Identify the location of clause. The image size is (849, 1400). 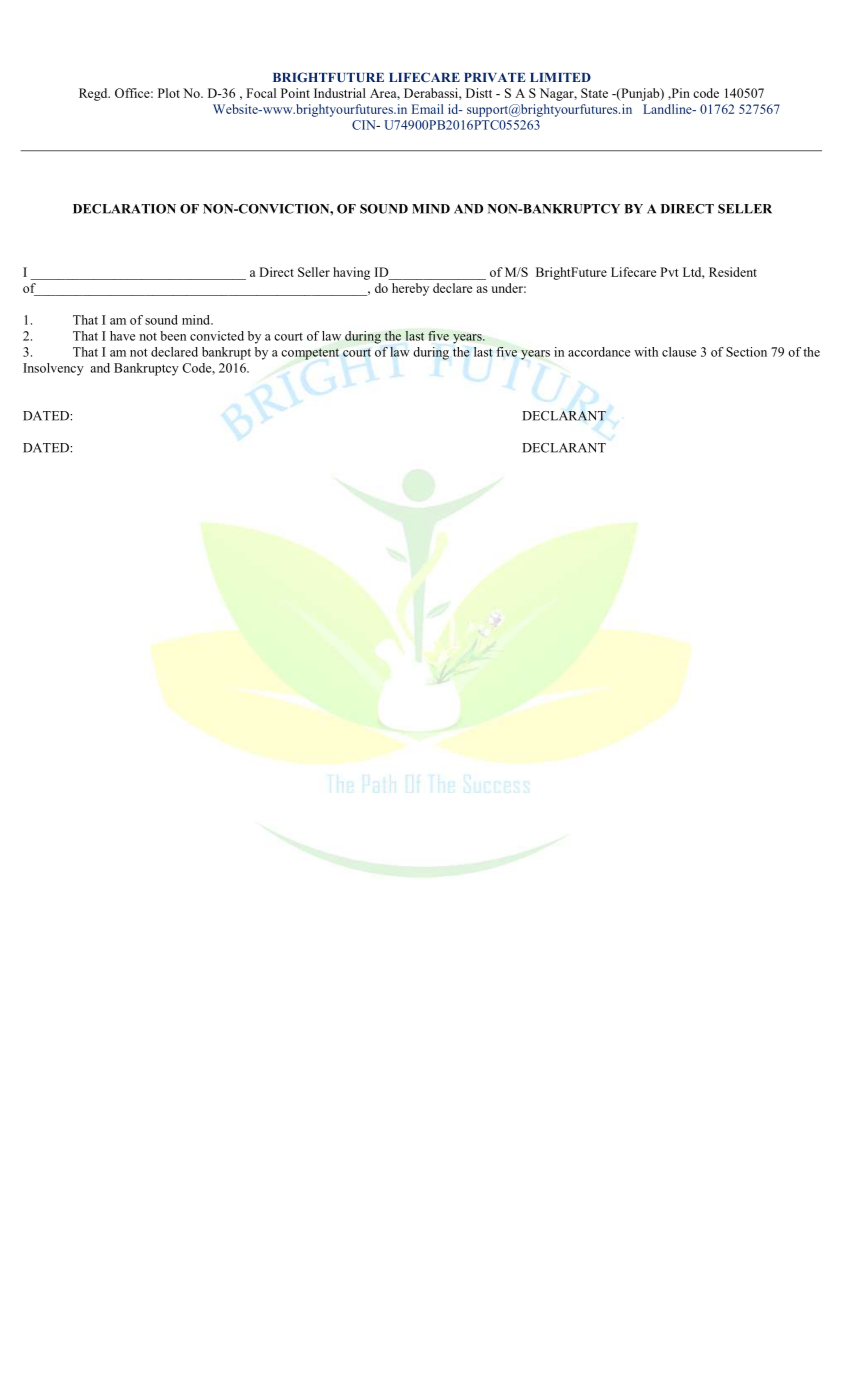
(679, 352).
